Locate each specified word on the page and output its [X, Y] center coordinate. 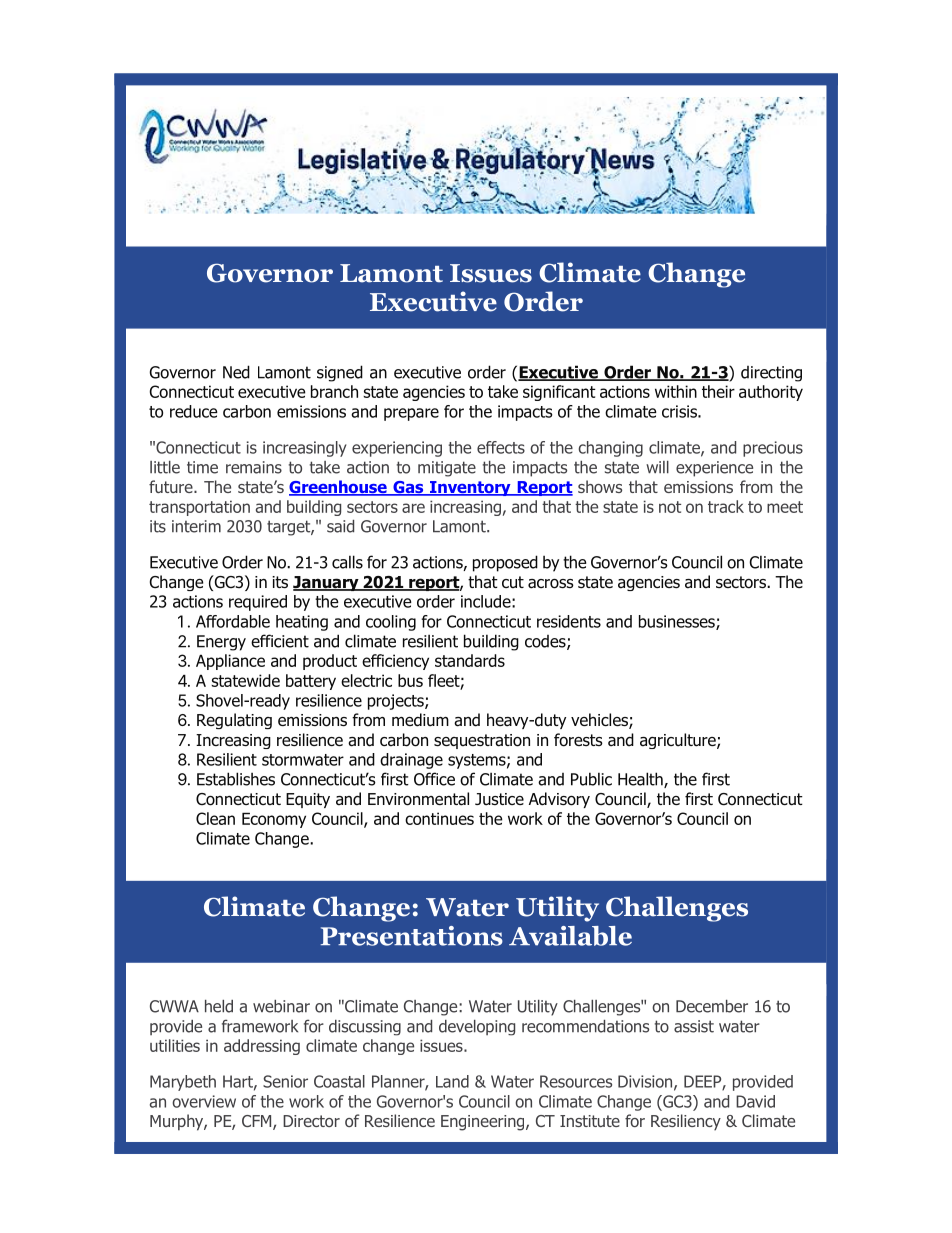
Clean [215, 818]
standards [470, 660]
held [219, 1006]
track [726, 506]
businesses [678, 622]
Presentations [412, 936]
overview [204, 1101]
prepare [411, 414]
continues [439, 818]
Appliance [230, 662]
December [712, 1006]
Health [641, 780]
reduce [194, 411]
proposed [505, 563]
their [718, 391]
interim [196, 526]
